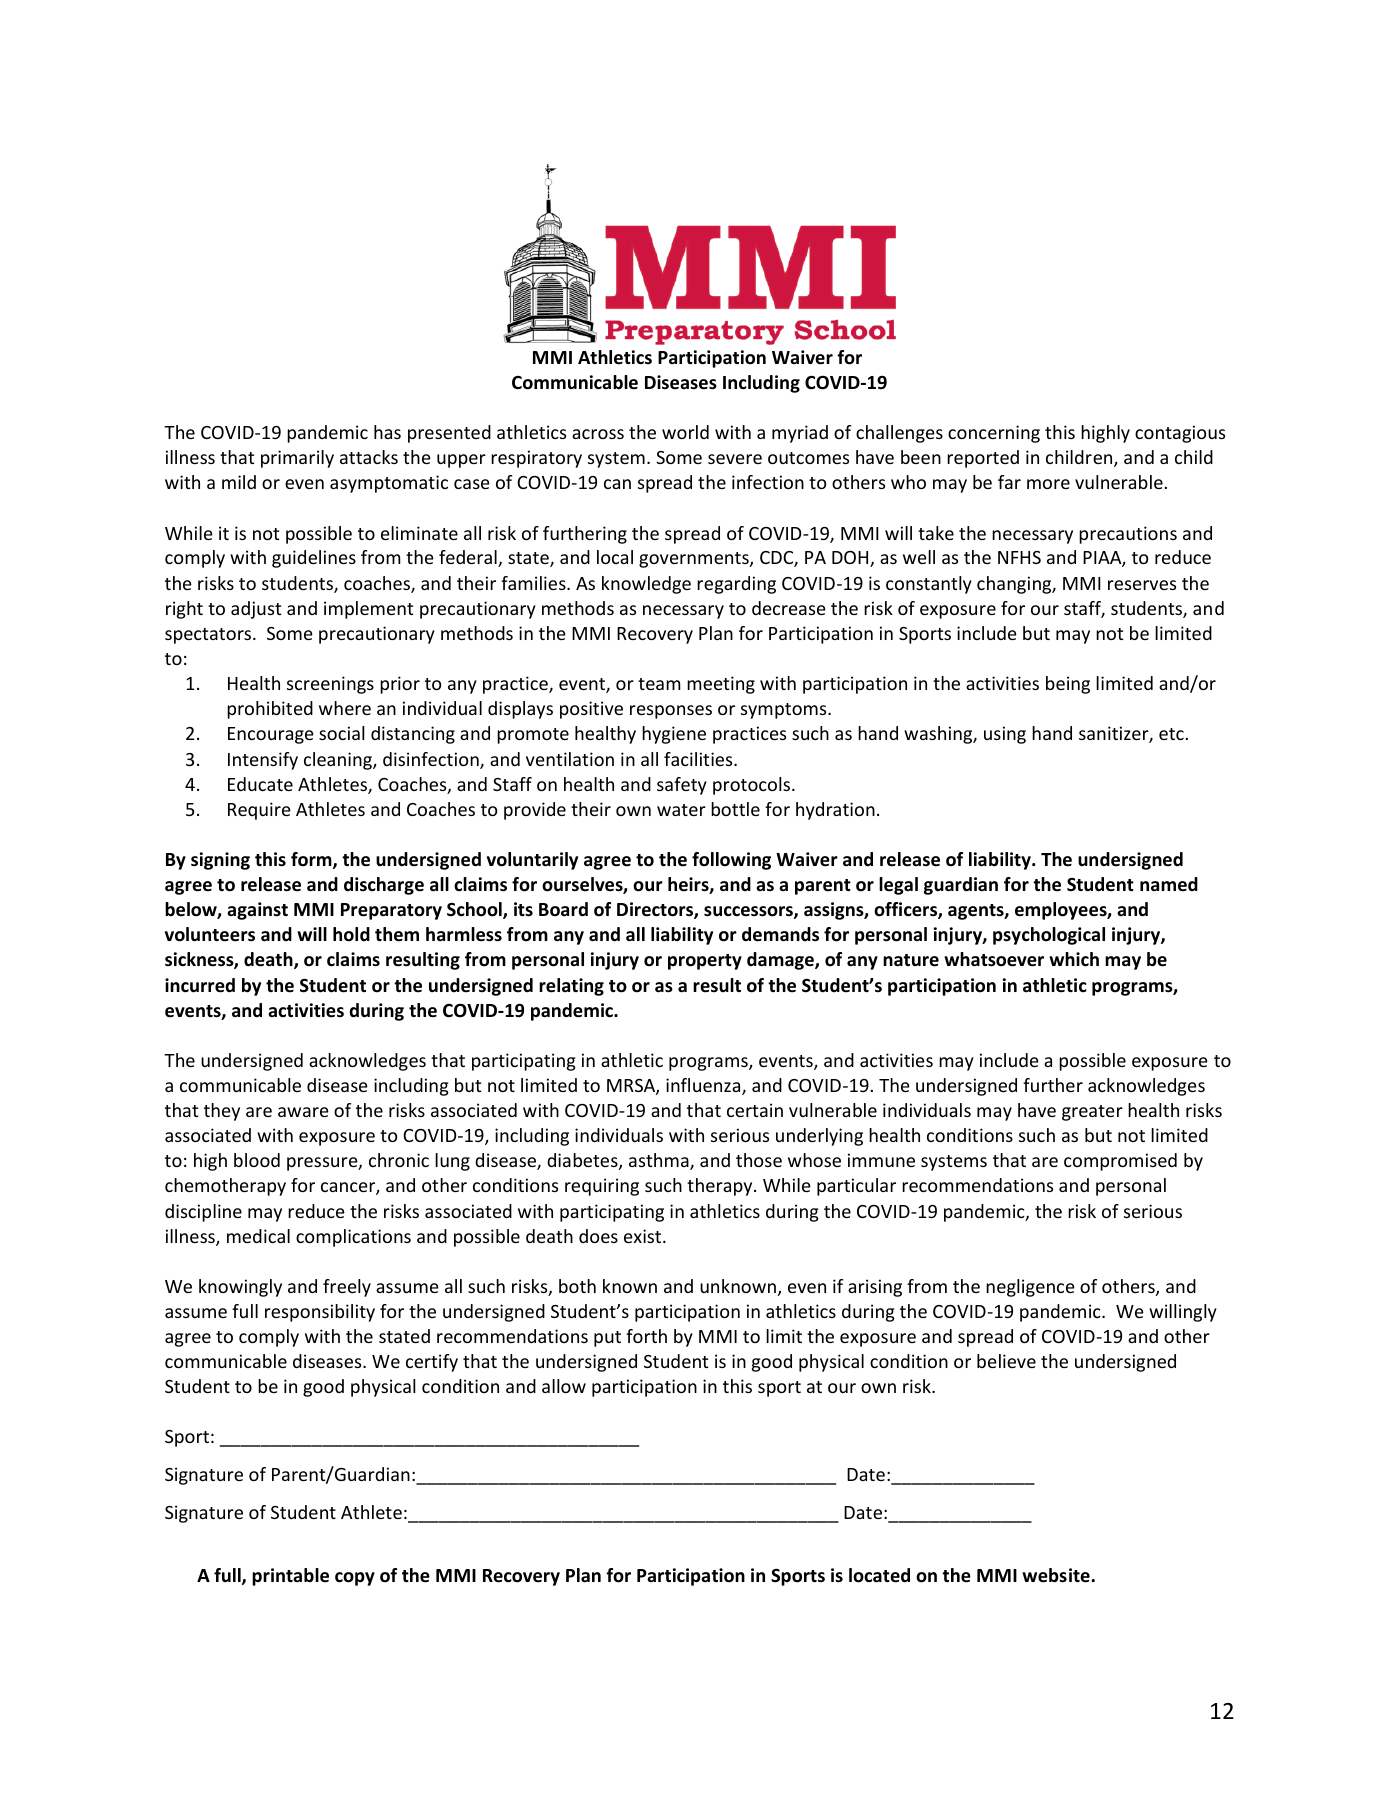 The width and height of the screenshot is (1399, 1810). I want to click on severe, so click(735, 459).
